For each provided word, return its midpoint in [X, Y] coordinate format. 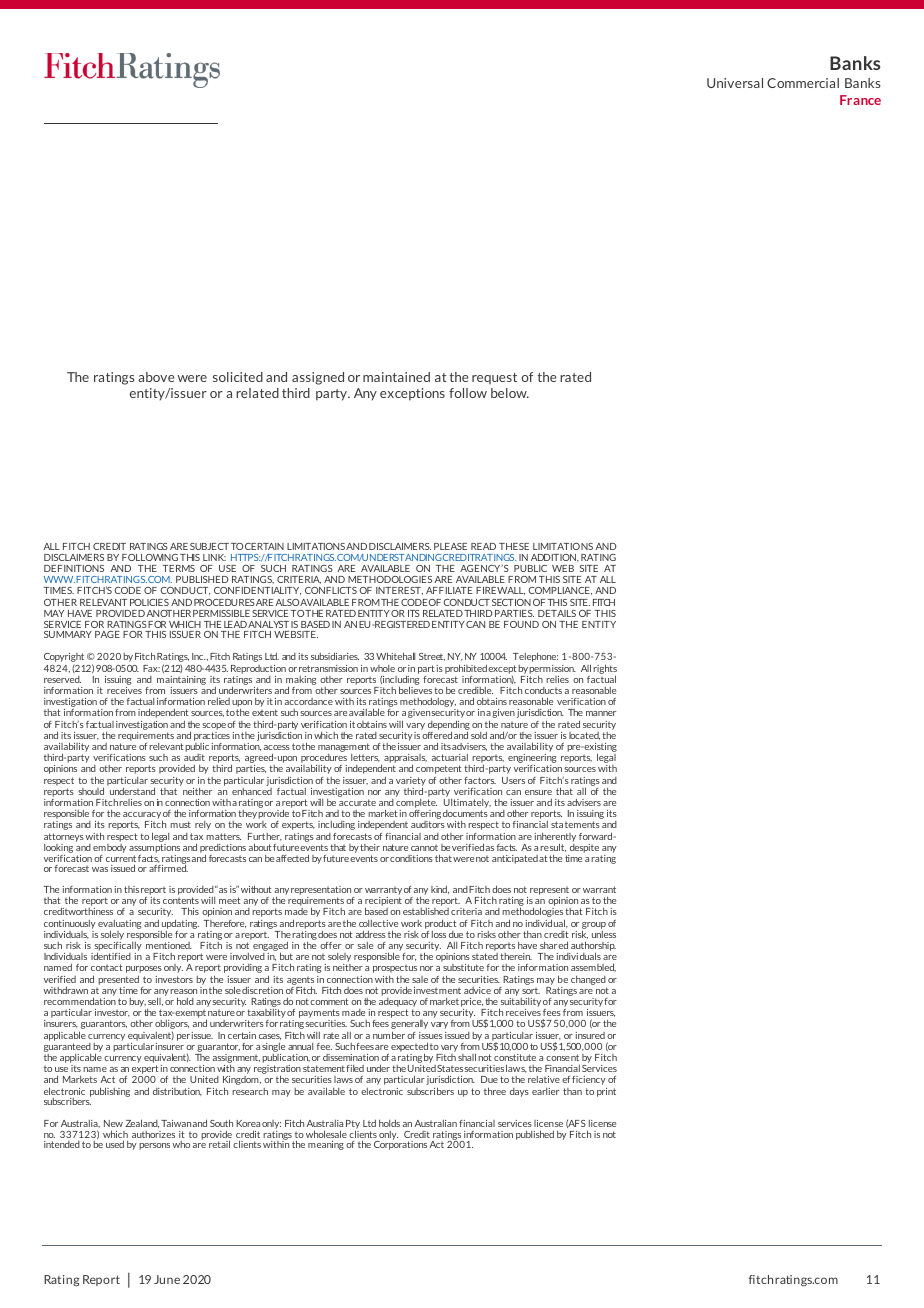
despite [584, 847]
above [156, 377]
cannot [424, 847]
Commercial [803, 83]
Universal [735, 83]
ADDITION [555, 558]
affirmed [168, 867]
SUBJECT [209, 546]
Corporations [400, 1144]
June [167, 1279]
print [606, 1092]
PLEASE [450, 546]
